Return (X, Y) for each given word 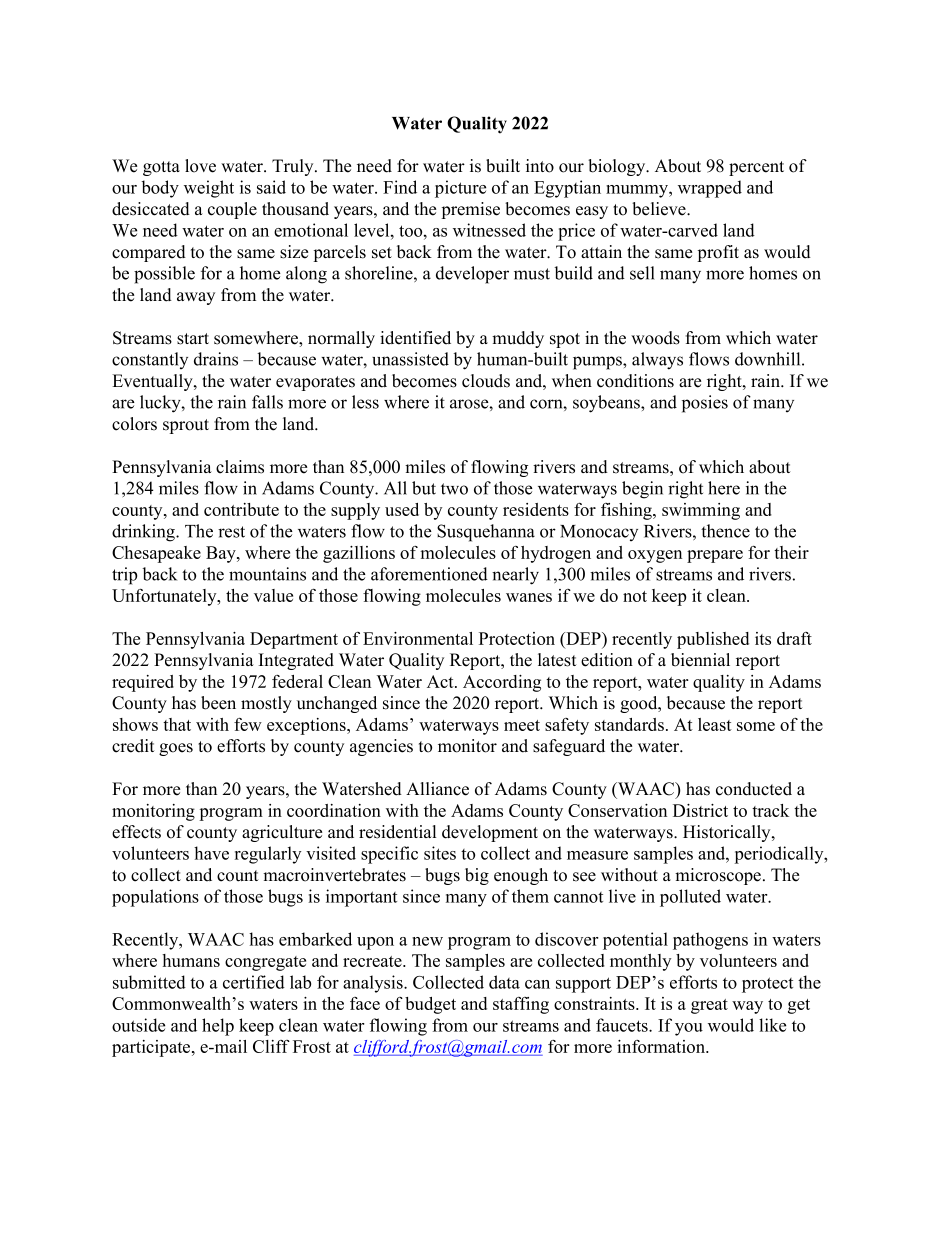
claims (240, 467)
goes (176, 749)
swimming (701, 511)
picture (460, 189)
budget (430, 1005)
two (454, 489)
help (218, 1027)
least (715, 724)
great (709, 1006)
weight (209, 189)
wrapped (710, 189)
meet (522, 725)
